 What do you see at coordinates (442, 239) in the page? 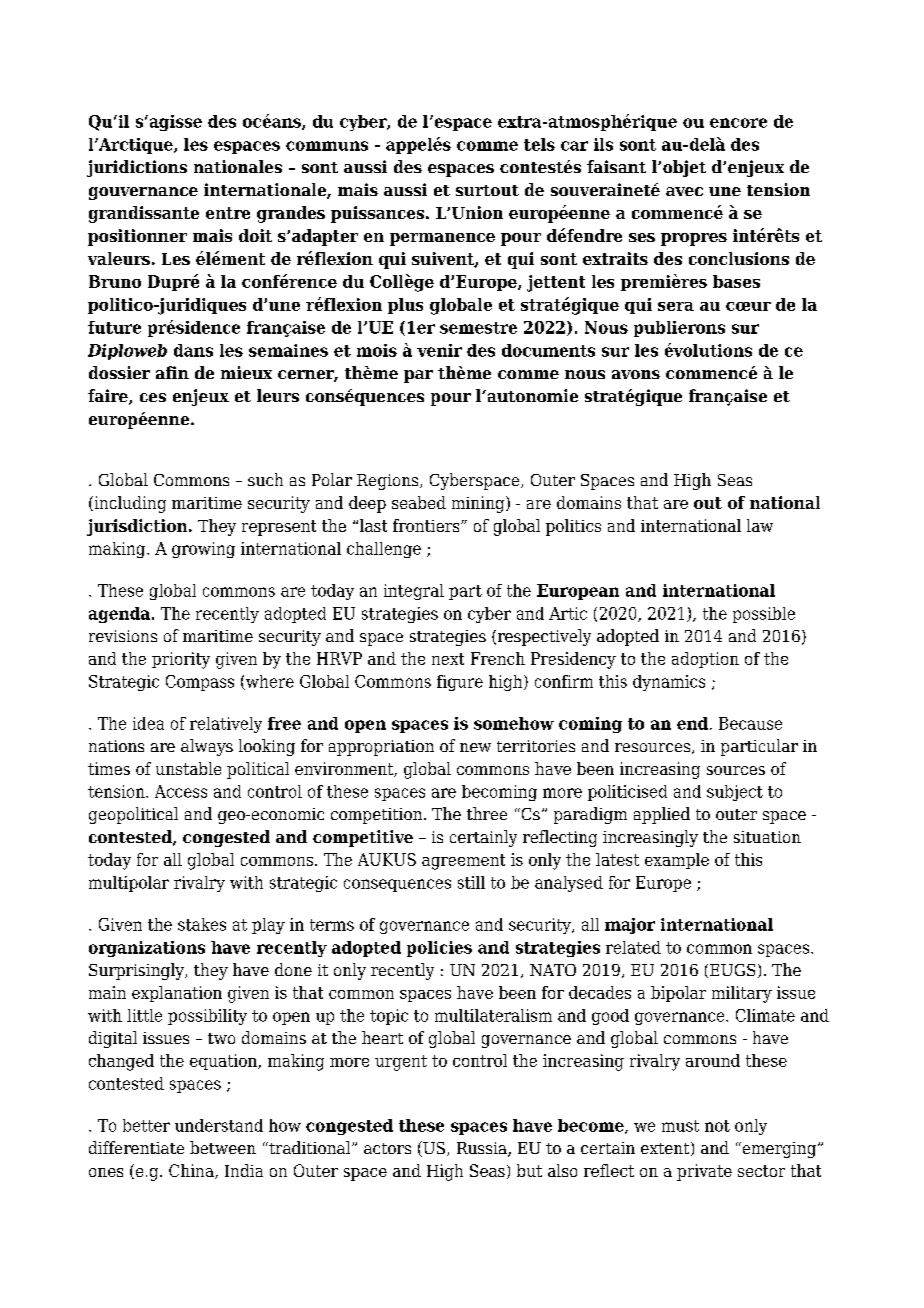
I see `permanence` at bounding box center [442, 239].
